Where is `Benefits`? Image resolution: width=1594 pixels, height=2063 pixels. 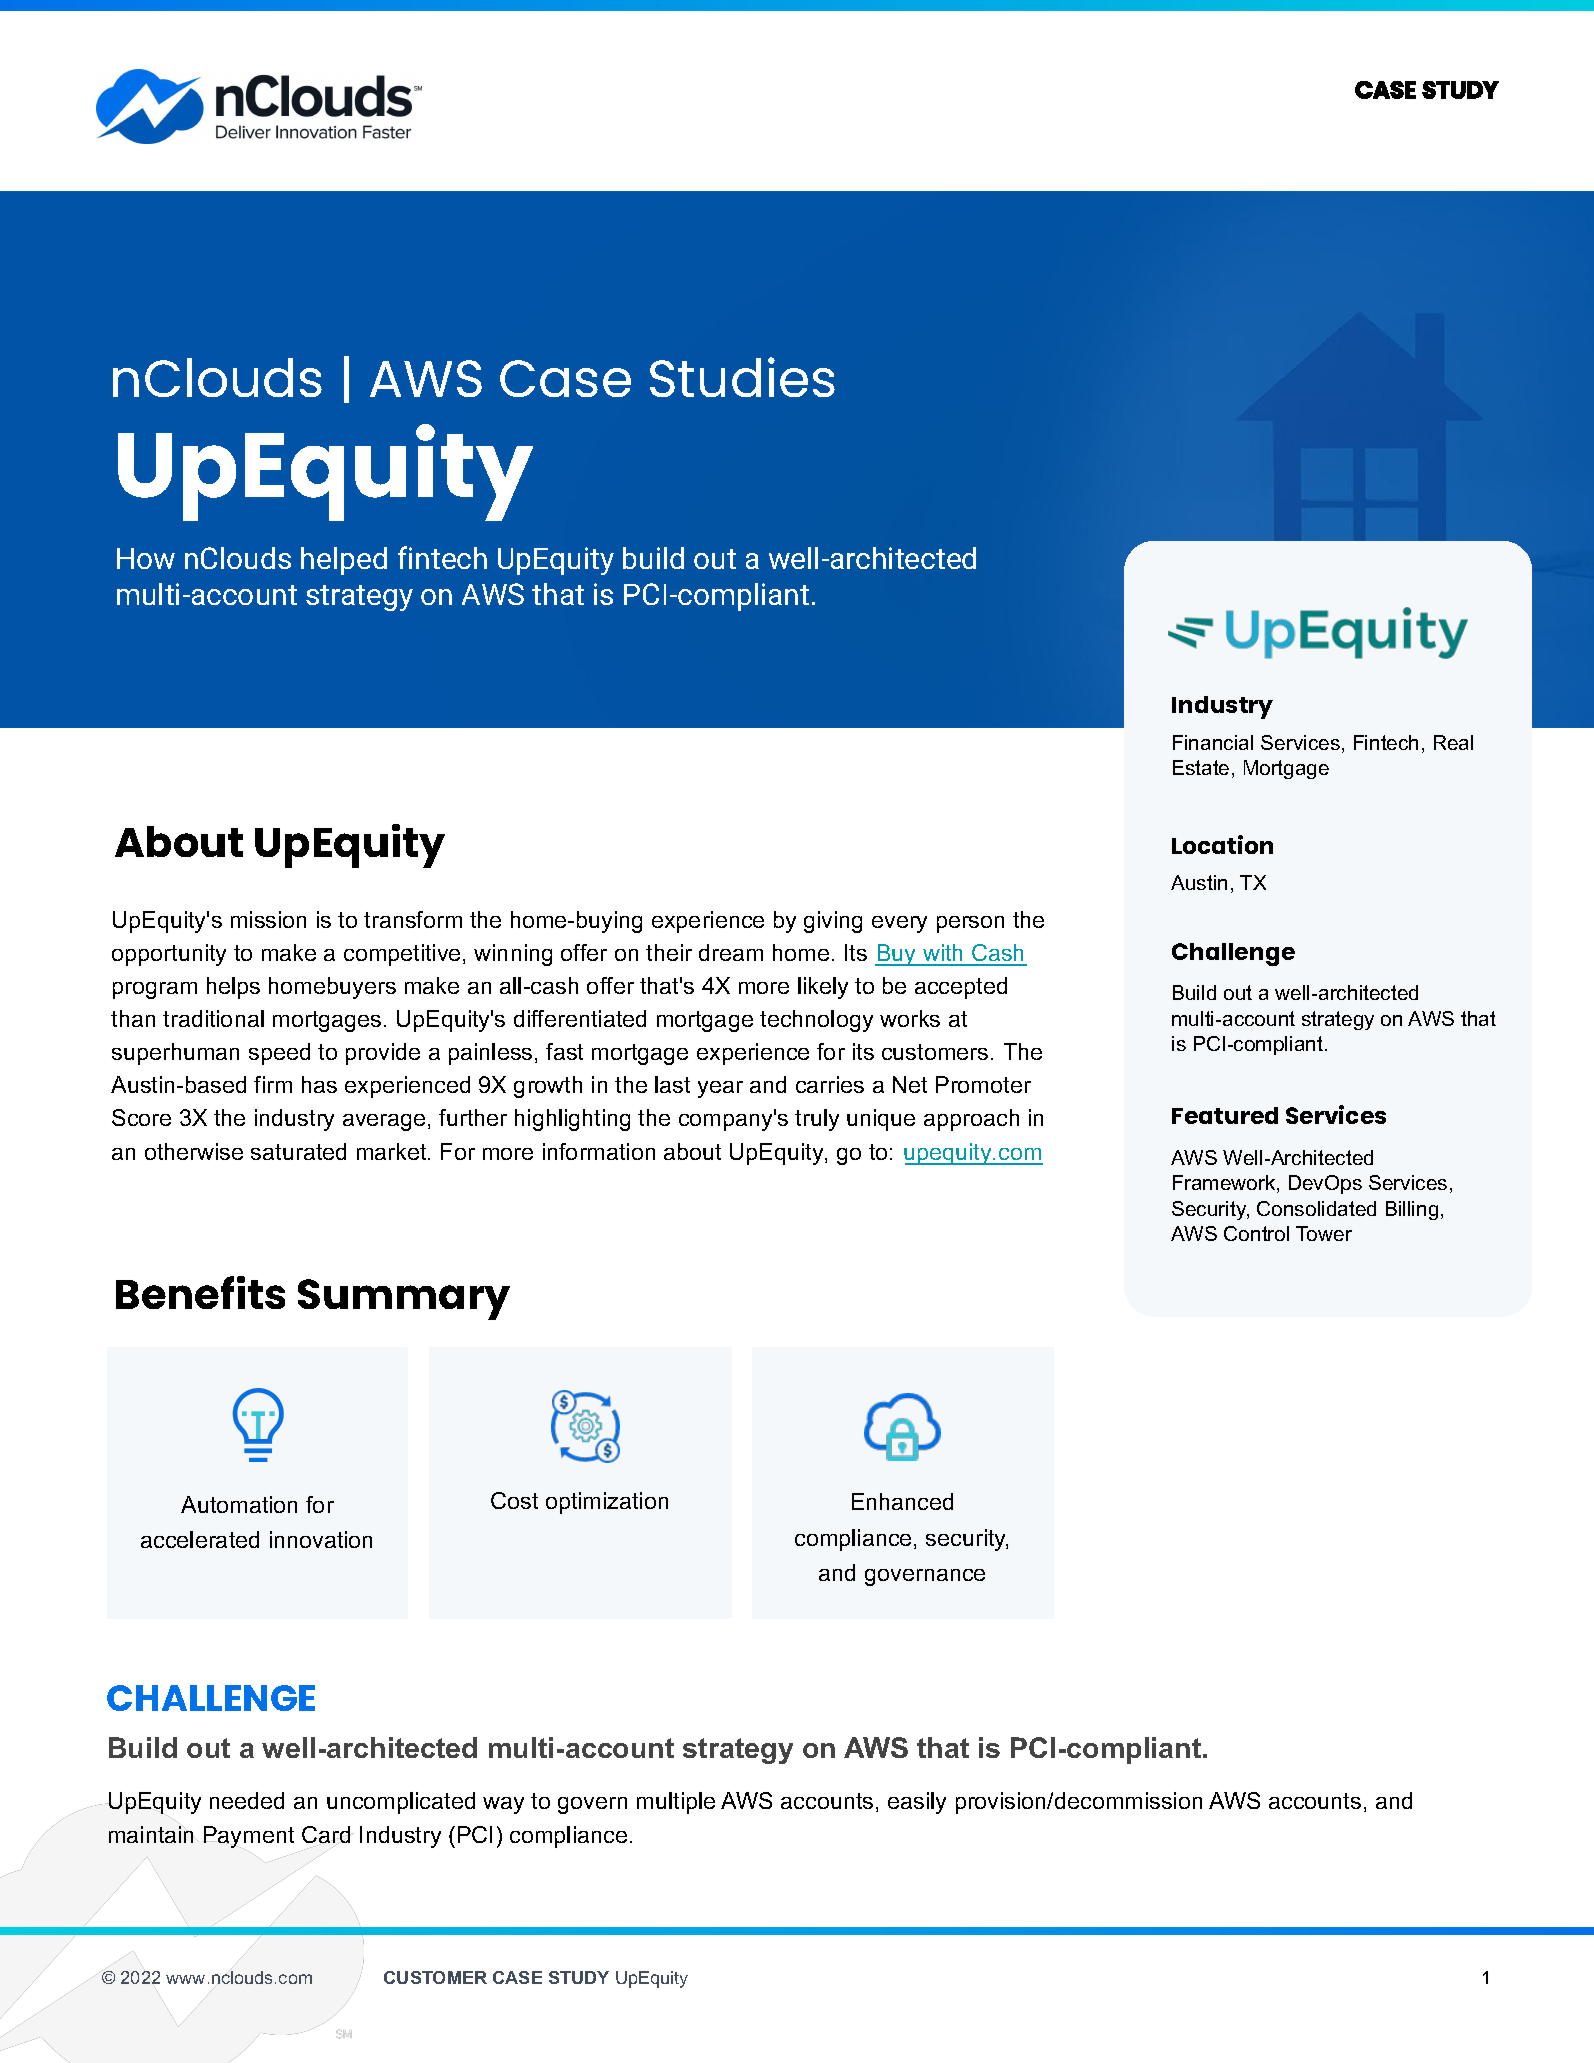 Benefits is located at coordinates (200, 1292).
